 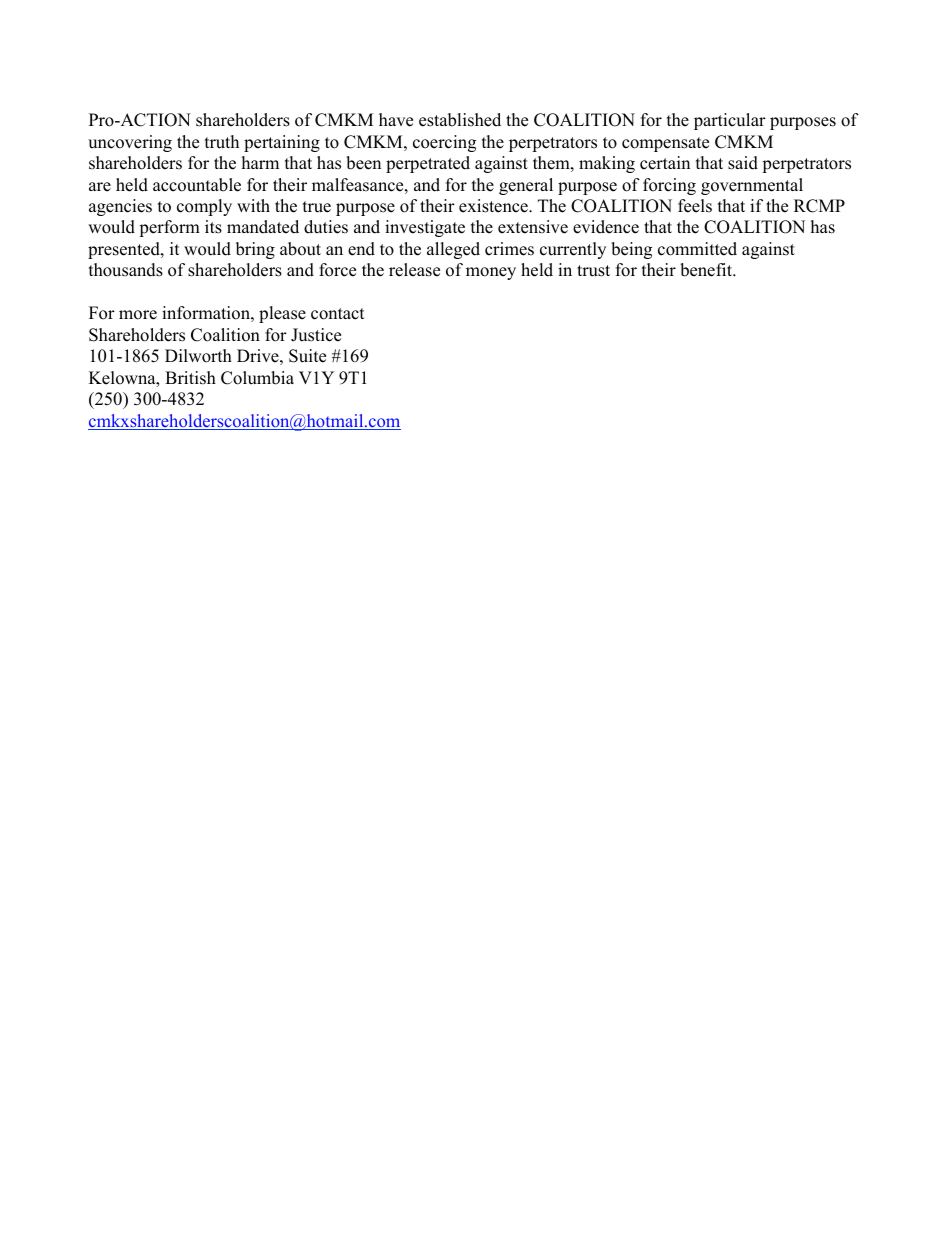 What do you see at coordinates (593, 271) in the image?
I see `trust` at bounding box center [593, 271].
